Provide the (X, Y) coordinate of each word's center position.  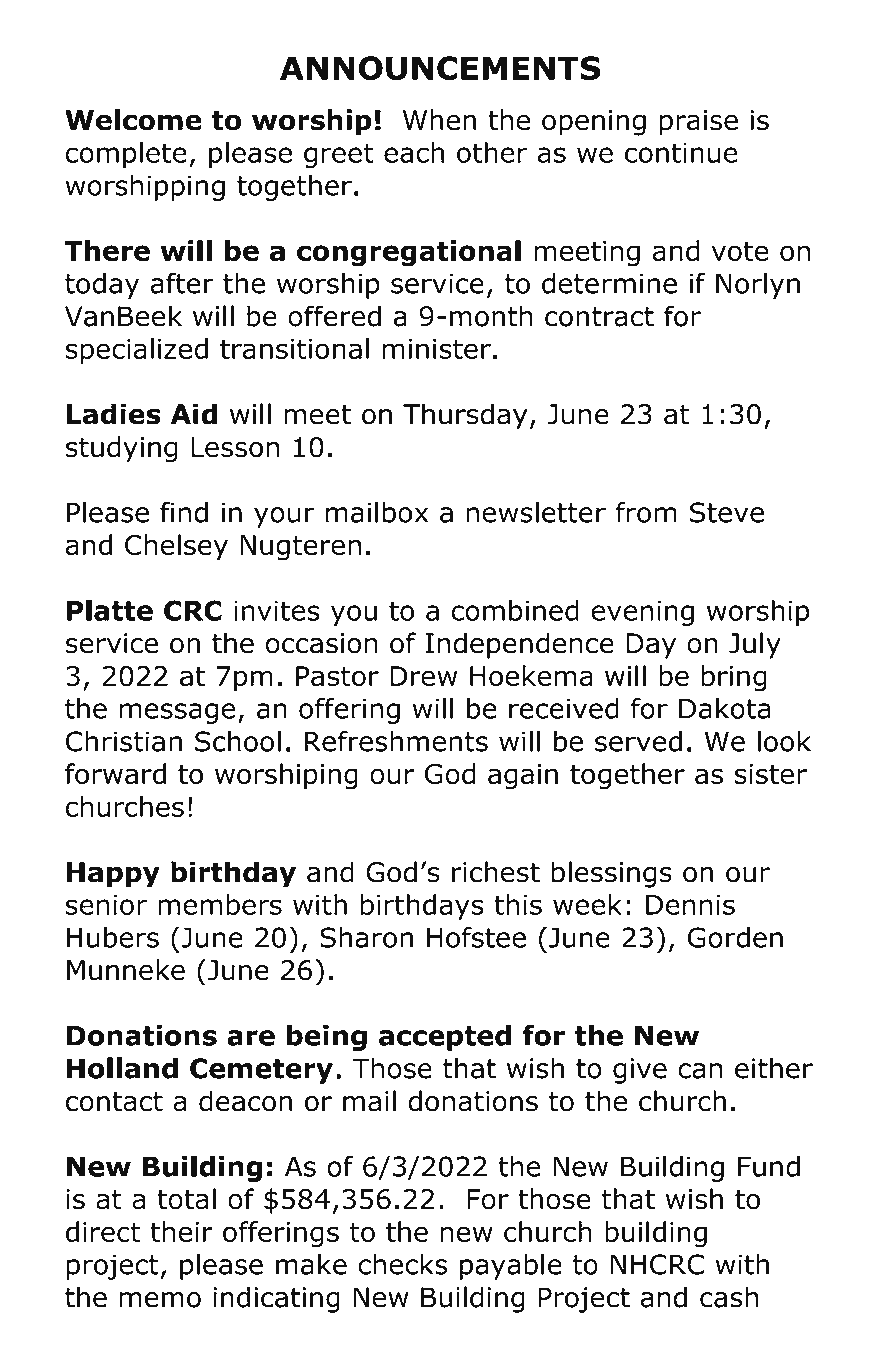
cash (729, 1297)
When (439, 120)
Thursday (465, 416)
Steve (727, 512)
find (184, 512)
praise (699, 123)
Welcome (133, 120)
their (181, 1231)
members (220, 904)
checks (402, 1264)
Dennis (690, 905)
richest (496, 872)
